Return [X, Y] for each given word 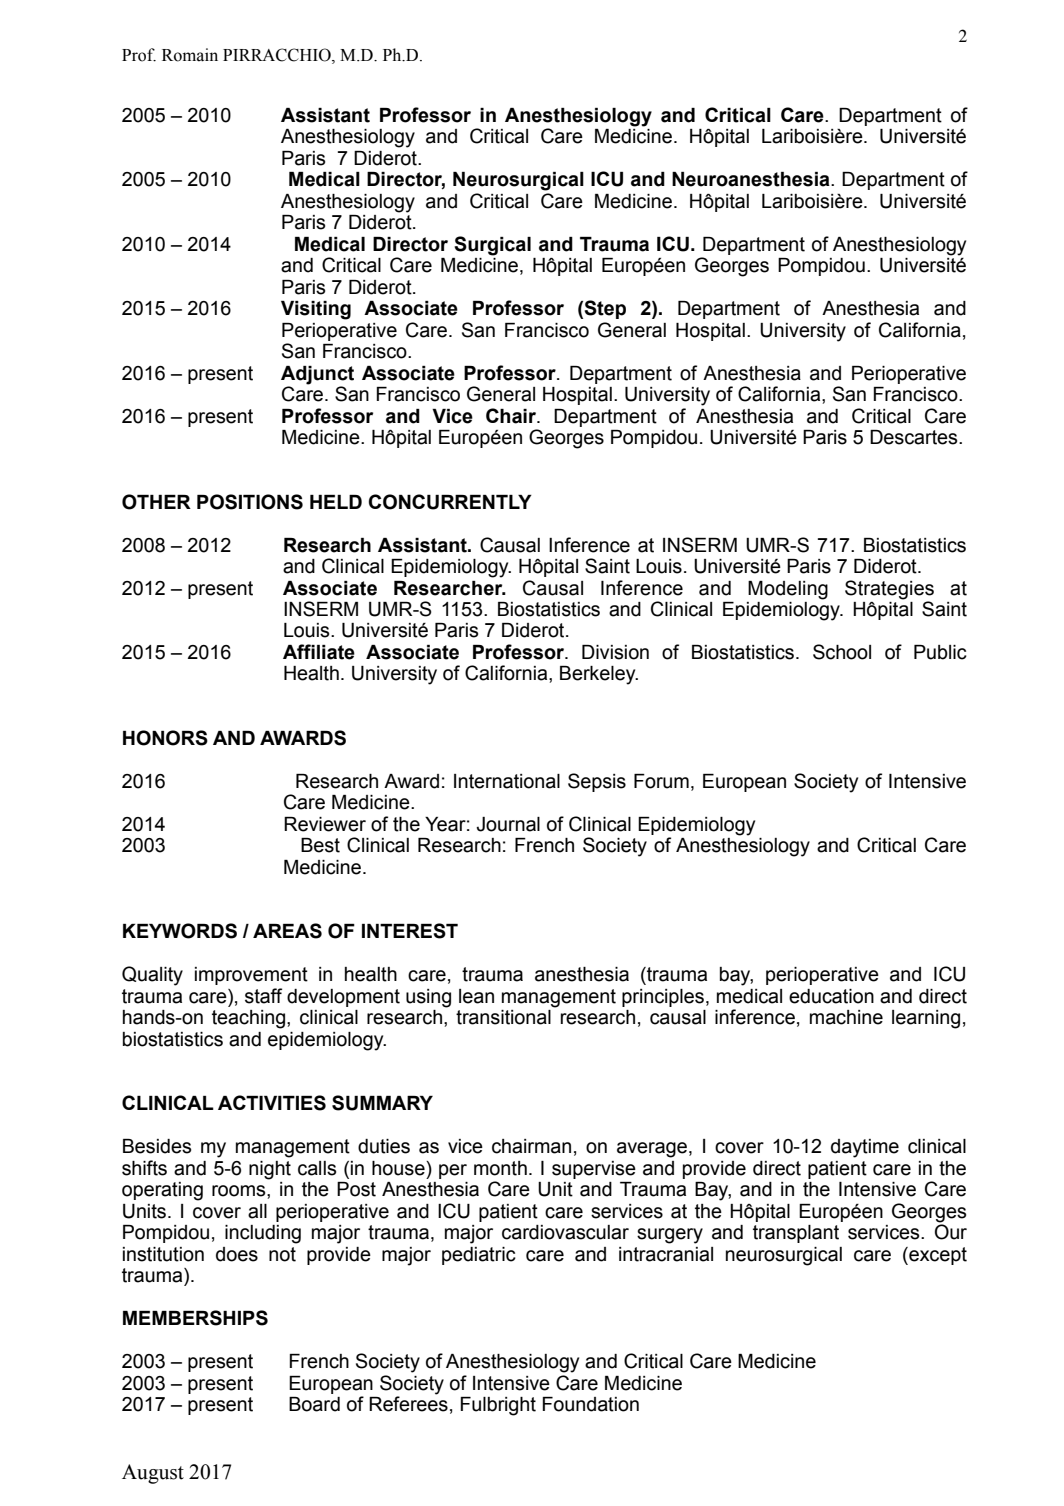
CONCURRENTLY [450, 502]
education [831, 996]
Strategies [889, 590]
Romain [190, 55]
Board [314, 1404]
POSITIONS [250, 502]
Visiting [316, 310]
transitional [503, 1017]
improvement [251, 976]
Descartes [915, 437]
